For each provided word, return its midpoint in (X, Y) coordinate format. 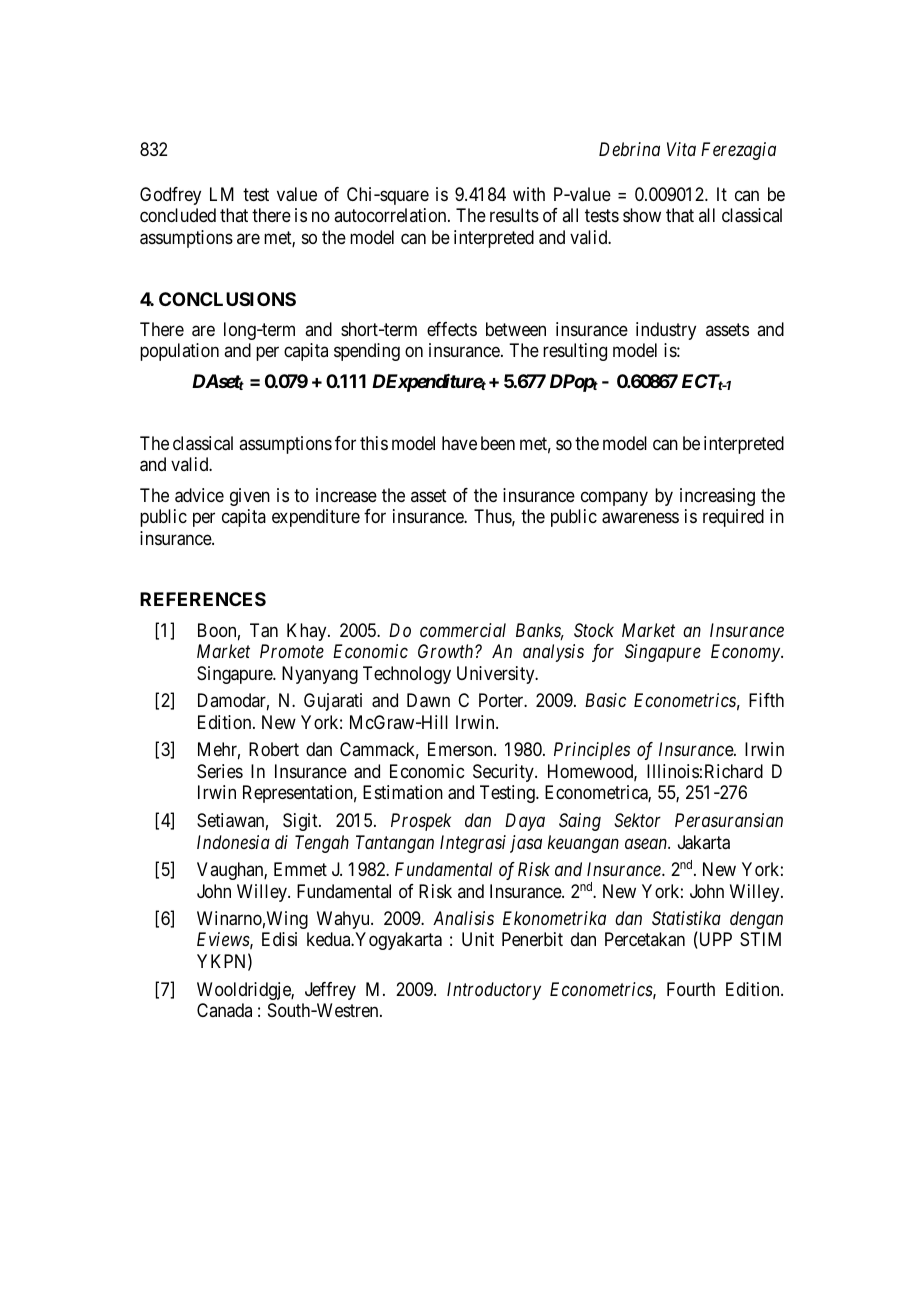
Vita (681, 149)
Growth (447, 651)
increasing (717, 497)
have (459, 443)
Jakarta (704, 842)
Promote (292, 651)
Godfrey (170, 196)
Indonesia (233, 842)
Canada (224, 1010)
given (250, 497)
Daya (525, 822)
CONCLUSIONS (227, 299)
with (529, 194)
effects (452, 329)
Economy (746, 653)
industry (666, 331)
